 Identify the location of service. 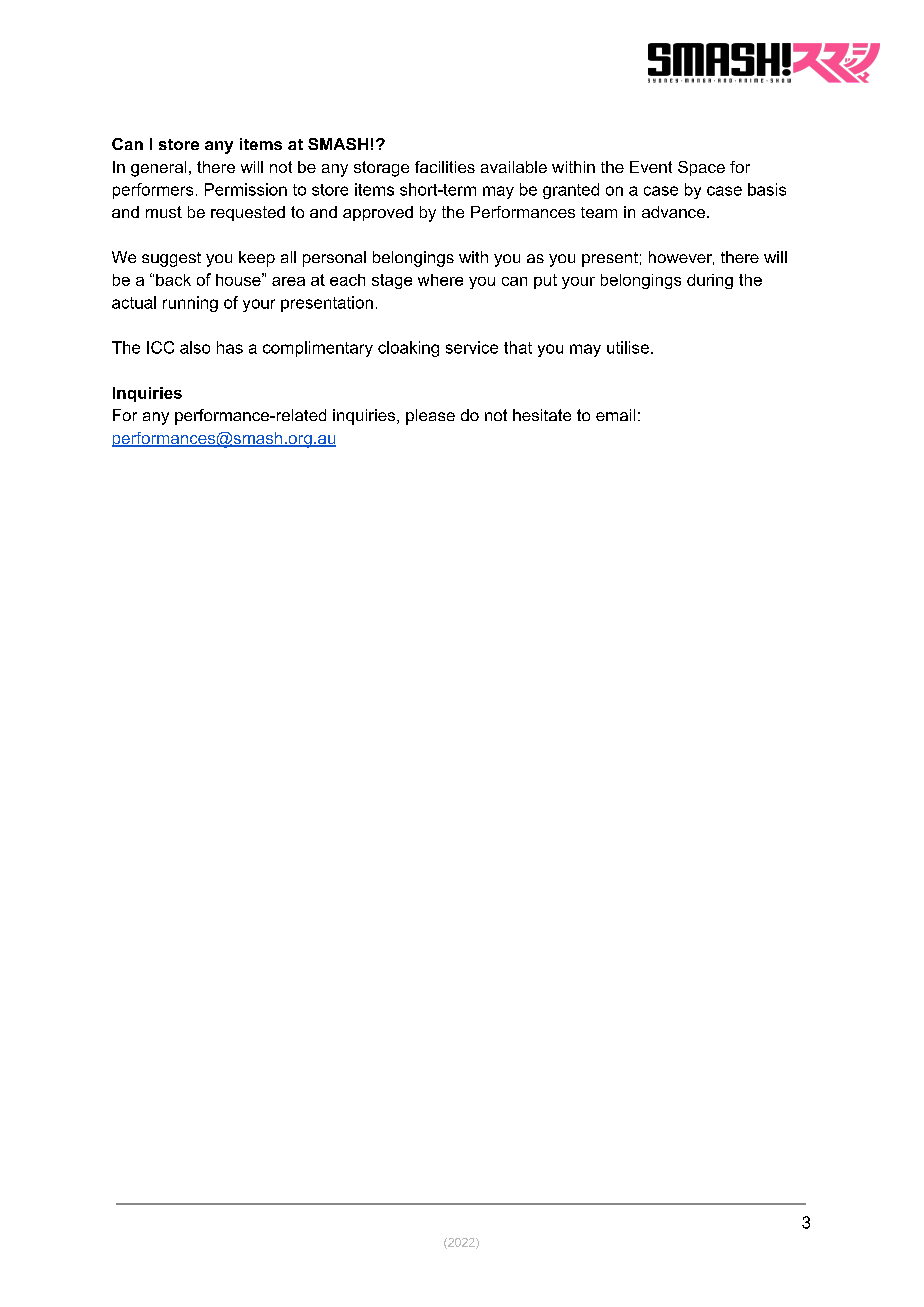
(472, 347).
